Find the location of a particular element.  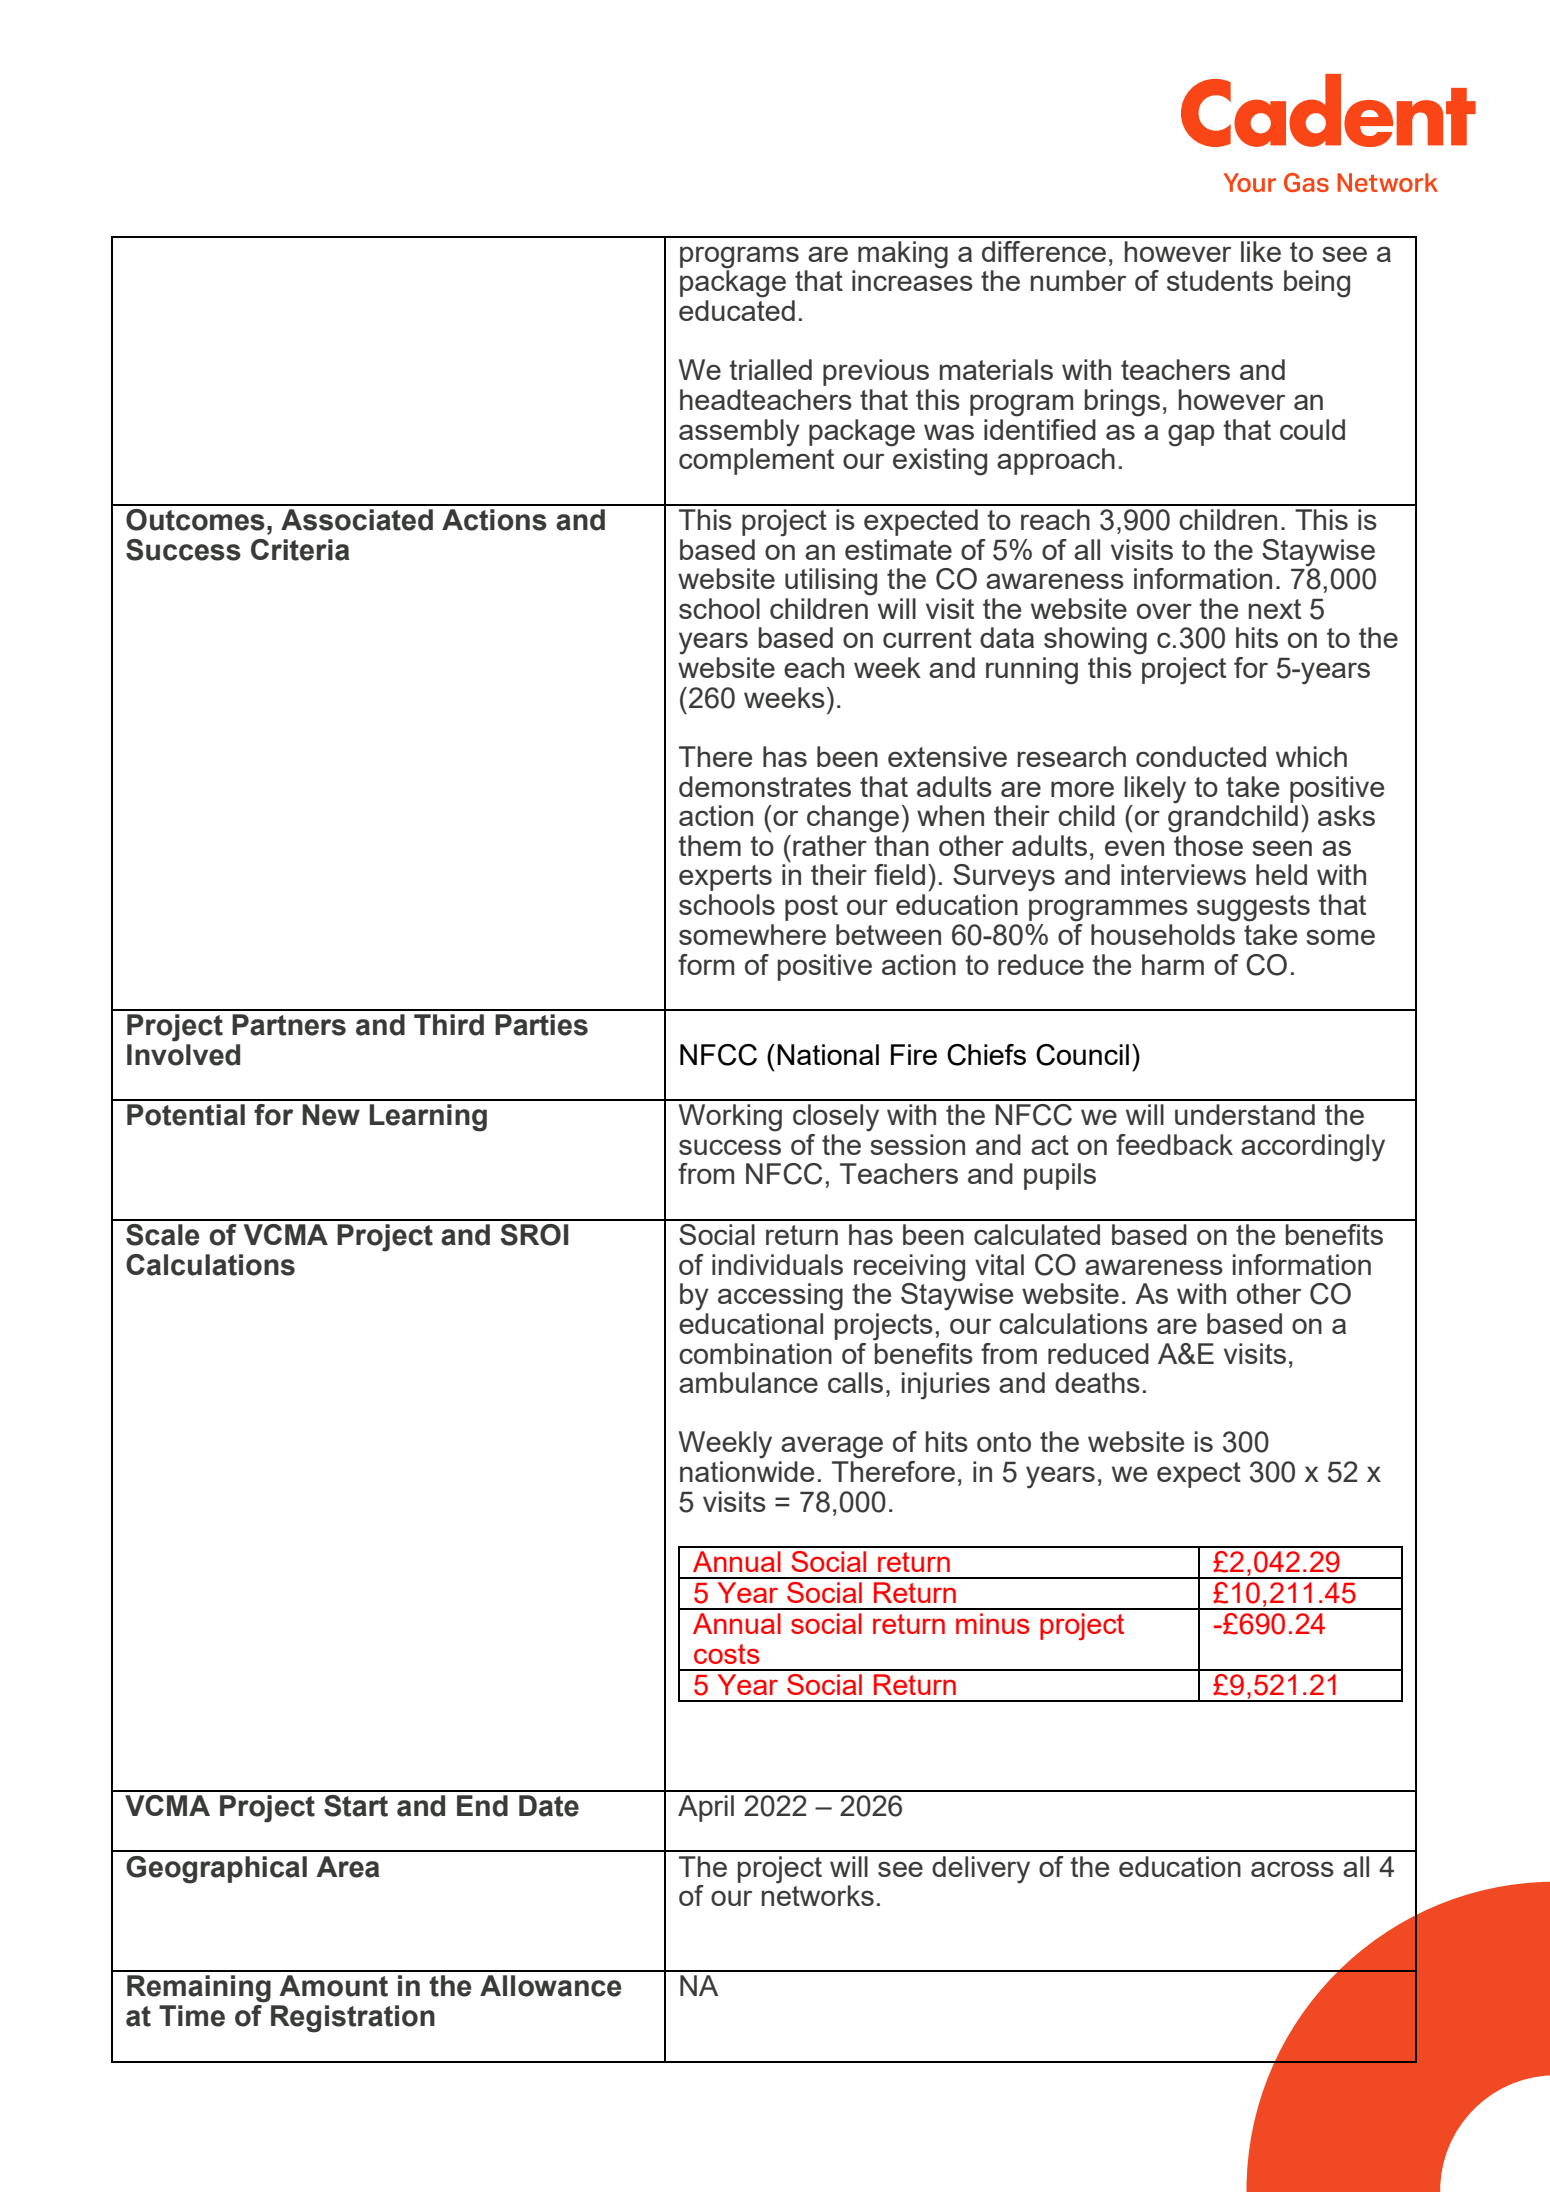

students is located at coordinates (1220, 280).
